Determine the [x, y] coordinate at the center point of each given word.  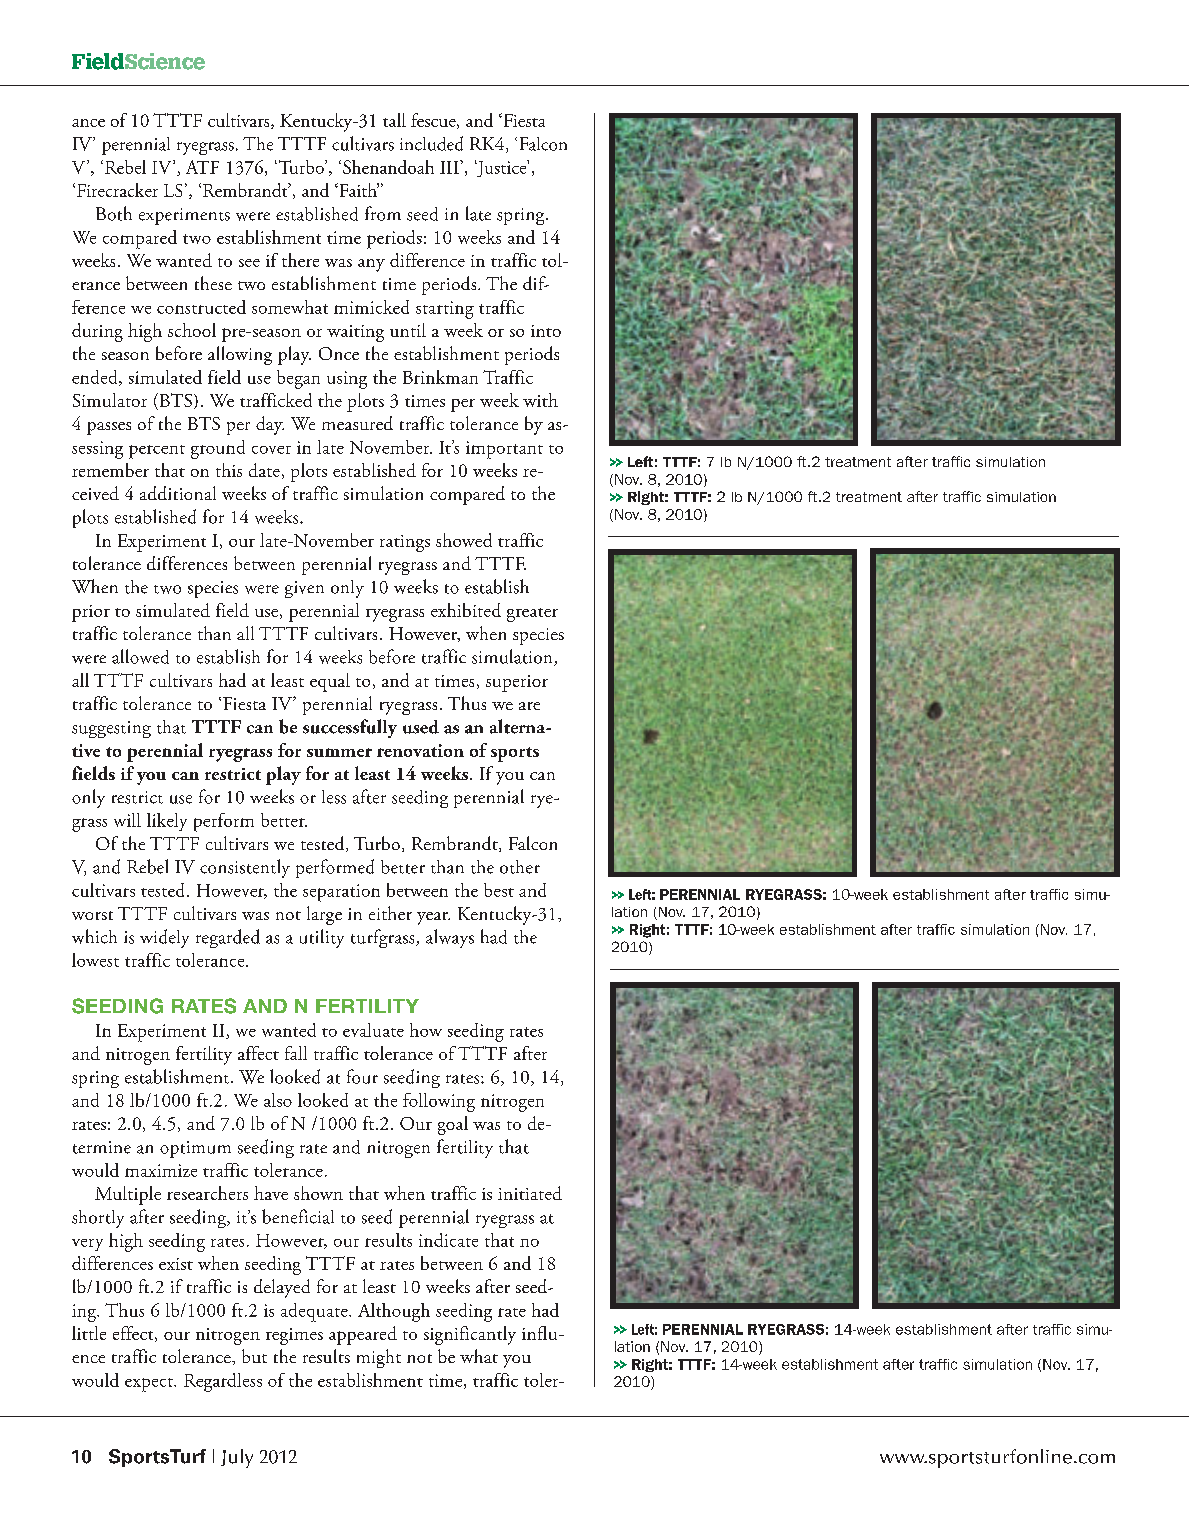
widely [164, 938]
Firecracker [116, 190]
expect [150, 1385]
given [304, 589]
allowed [140, 656]
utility [322, 938]
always [450, 938]
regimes [294, 1336]
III [450, 167]
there [300, 260]
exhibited [466, 610]
